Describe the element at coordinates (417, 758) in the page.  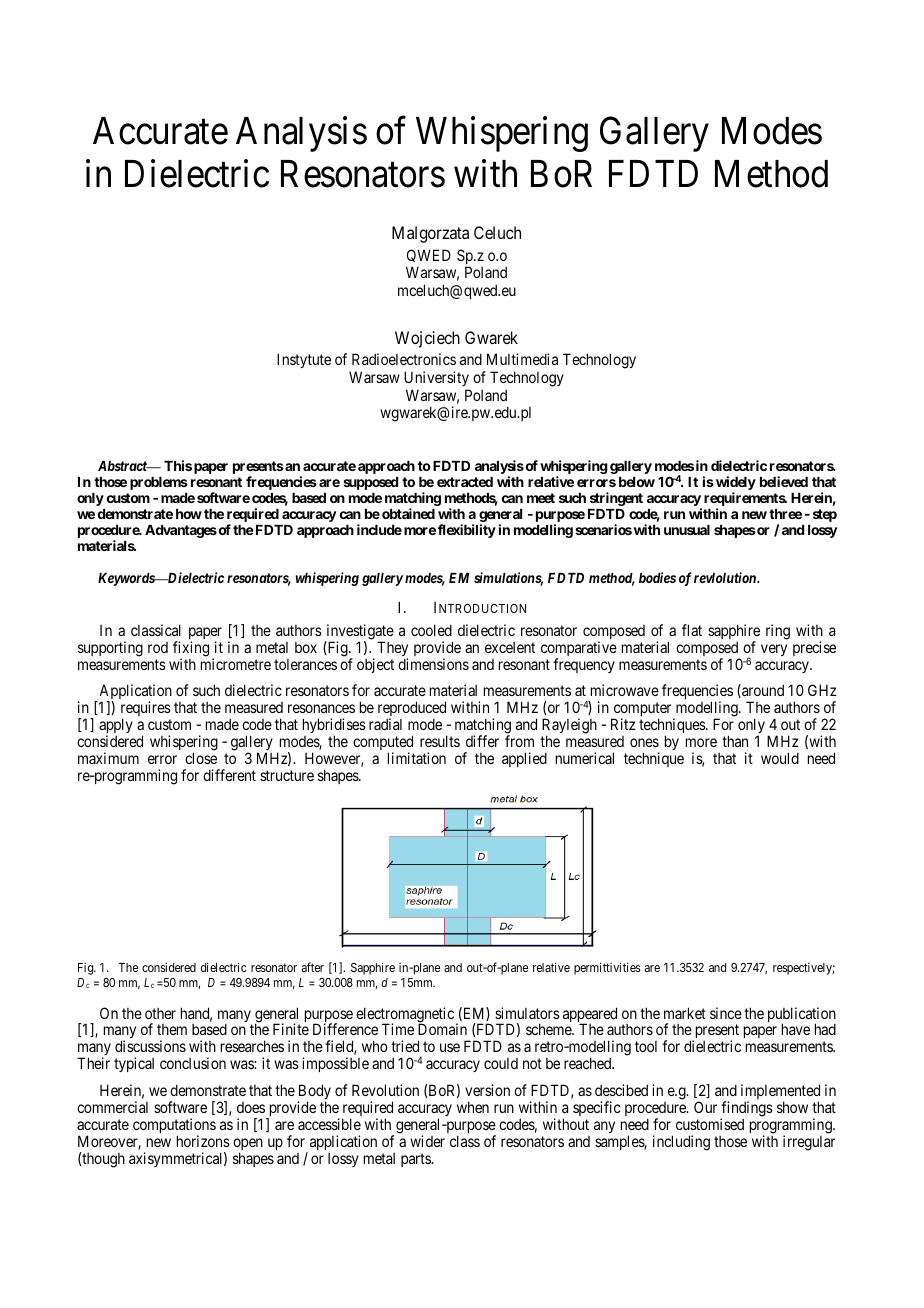
I see `limitation` at that location.
